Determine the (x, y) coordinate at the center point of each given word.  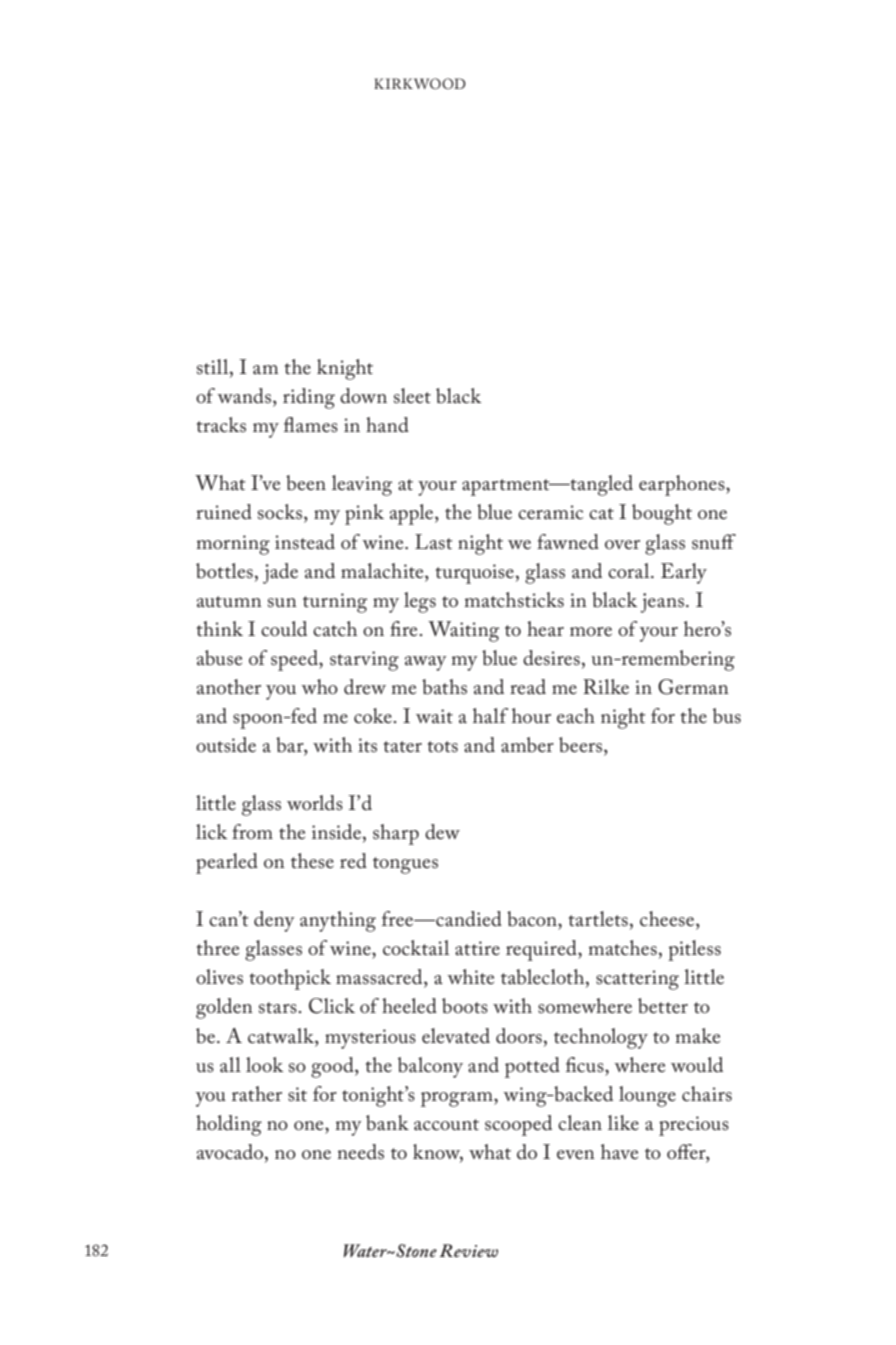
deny (274, 921)
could (284, 628)
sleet (412, 396)
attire (477, 948)
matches (622, 948)
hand (387, 425)
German (693, 687)
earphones (683, 485)
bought (662, 514)
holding (229, 1125)
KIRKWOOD (420, 83)
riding (309, 398)
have (619, 1152)
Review (468, 1250)
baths (444, 687)
